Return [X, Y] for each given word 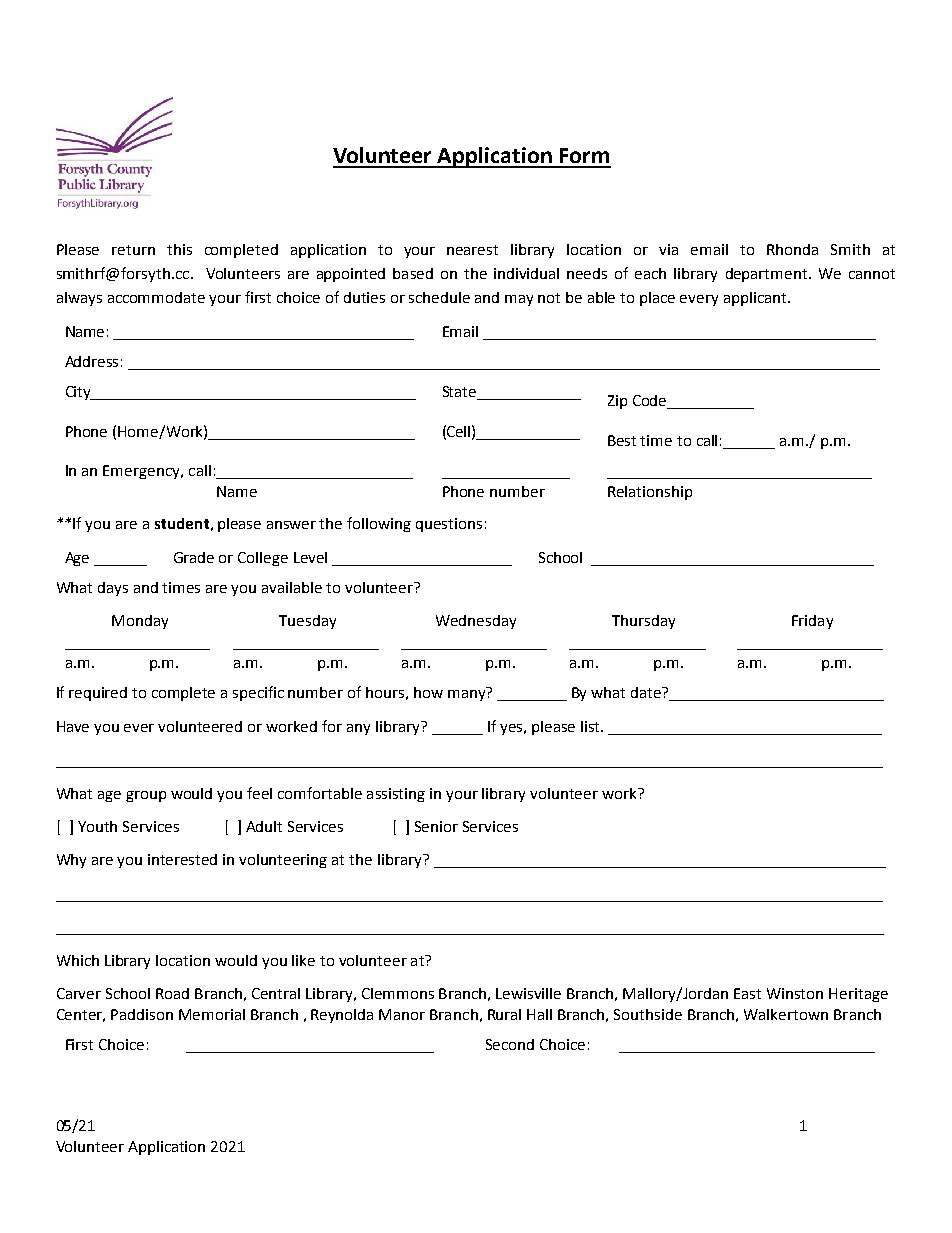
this [179, 249]
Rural [504, 1014]
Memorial [212, 1014]
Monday [140, 622]
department [768, 275]
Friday [812, 622]
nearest [472, 250]
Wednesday [476, 622]
